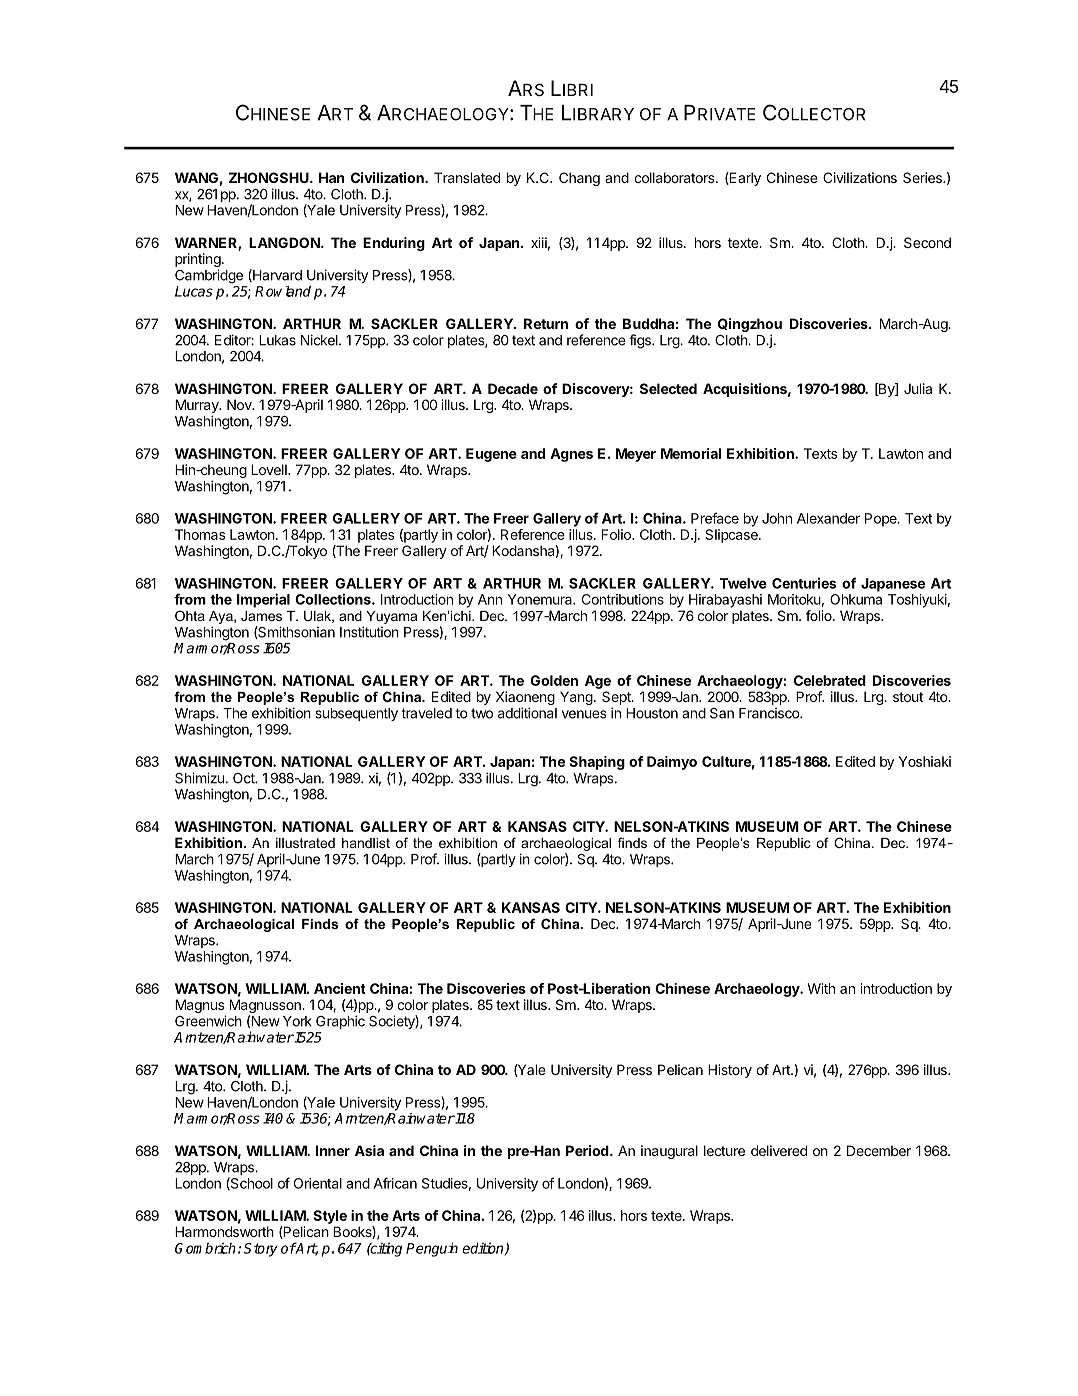 The image size is (1078, 1396). Describe the element at coordinates (821, 988) in the image. I see `With` at that location.
